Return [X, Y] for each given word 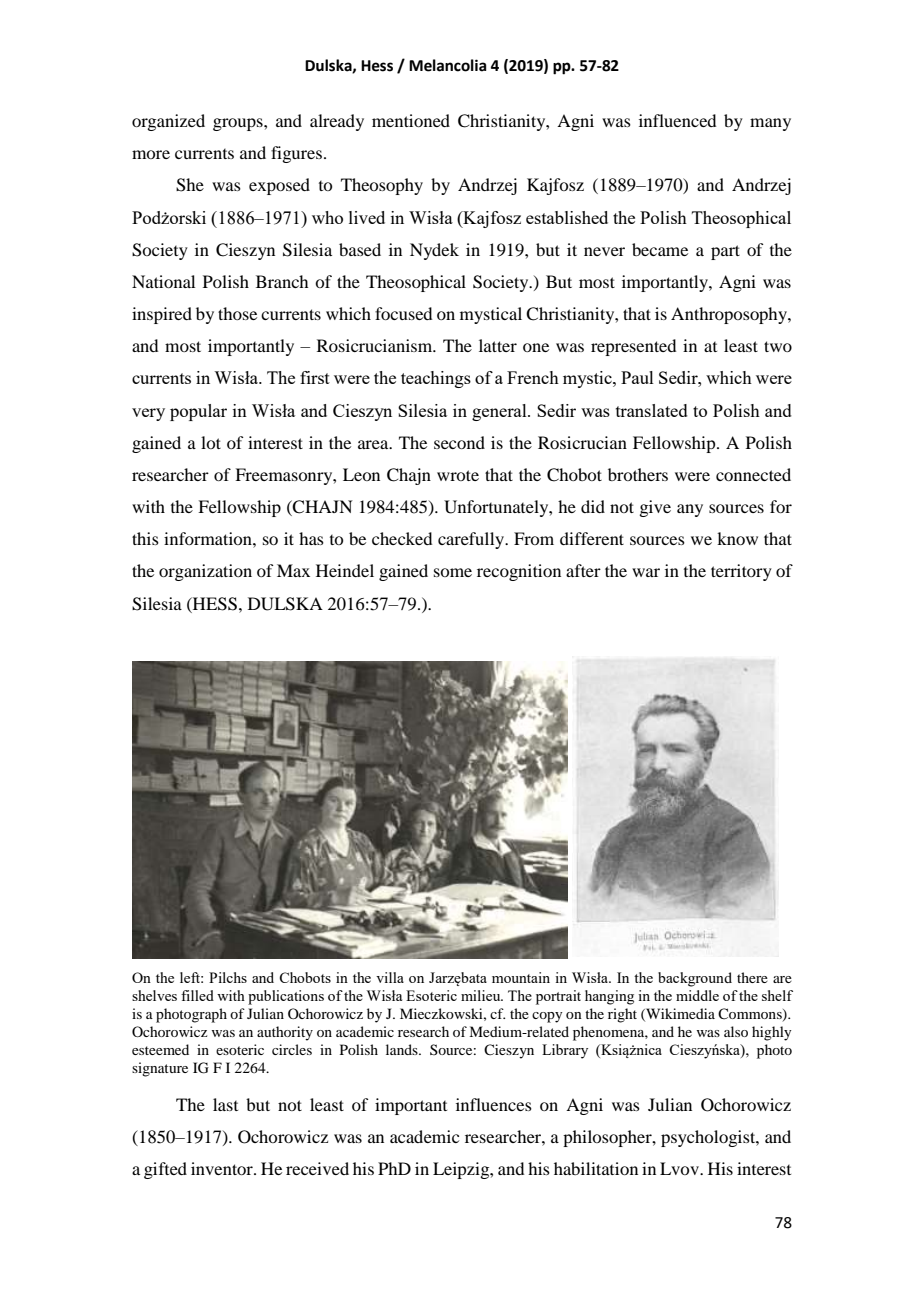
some [453, 572]
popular [198, 412]
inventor [223, 1168]
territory [741, 572]
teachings [436, 379]
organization [205, 572]
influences [494, 1104]
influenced [677, 120]
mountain [521, 977]
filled [197, 995]
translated [652, 410]
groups [239, 124]
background [695, 979]
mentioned [411, 120]
